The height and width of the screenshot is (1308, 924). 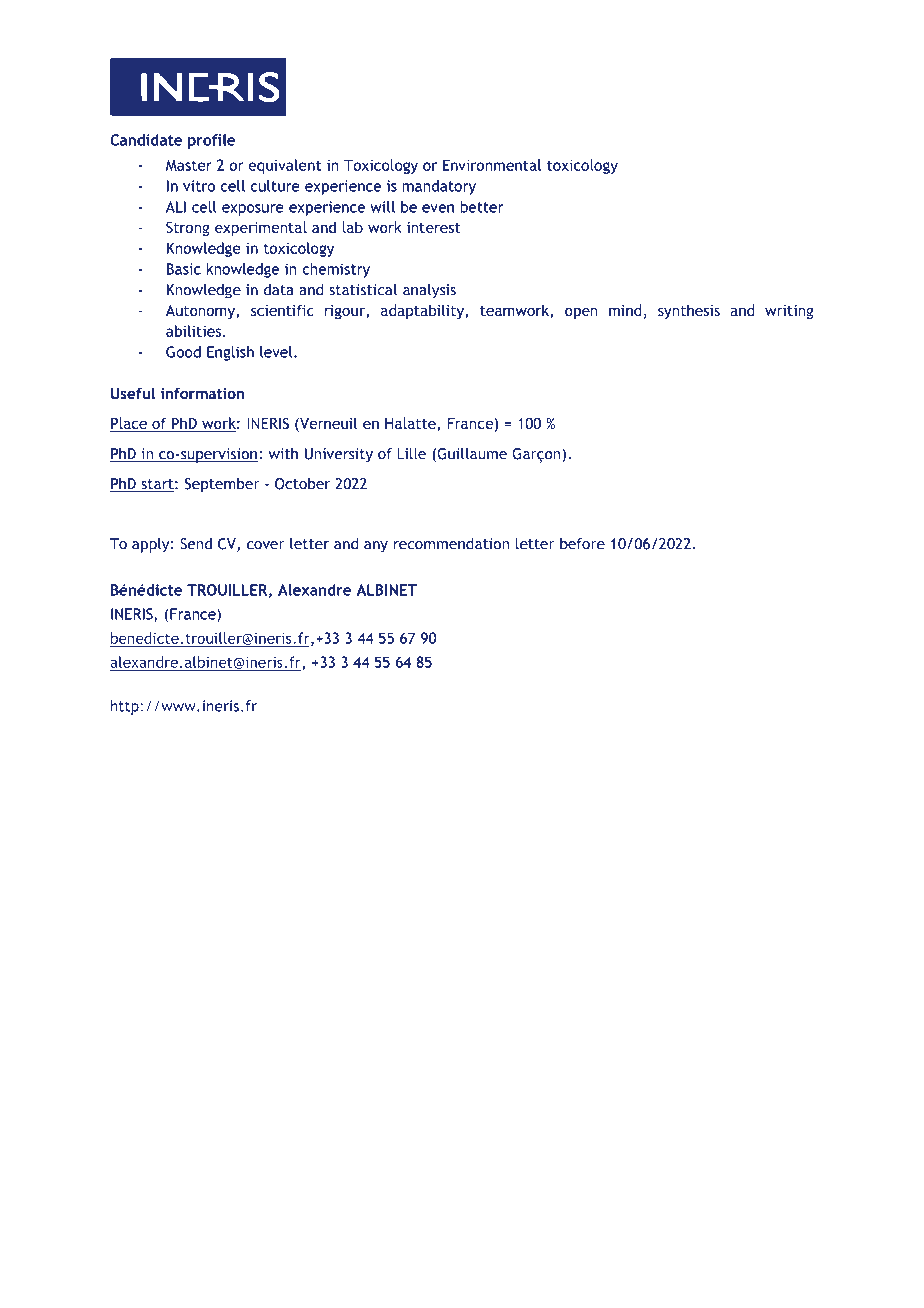 I want to click on Basic, so click(x=184, y=269).
